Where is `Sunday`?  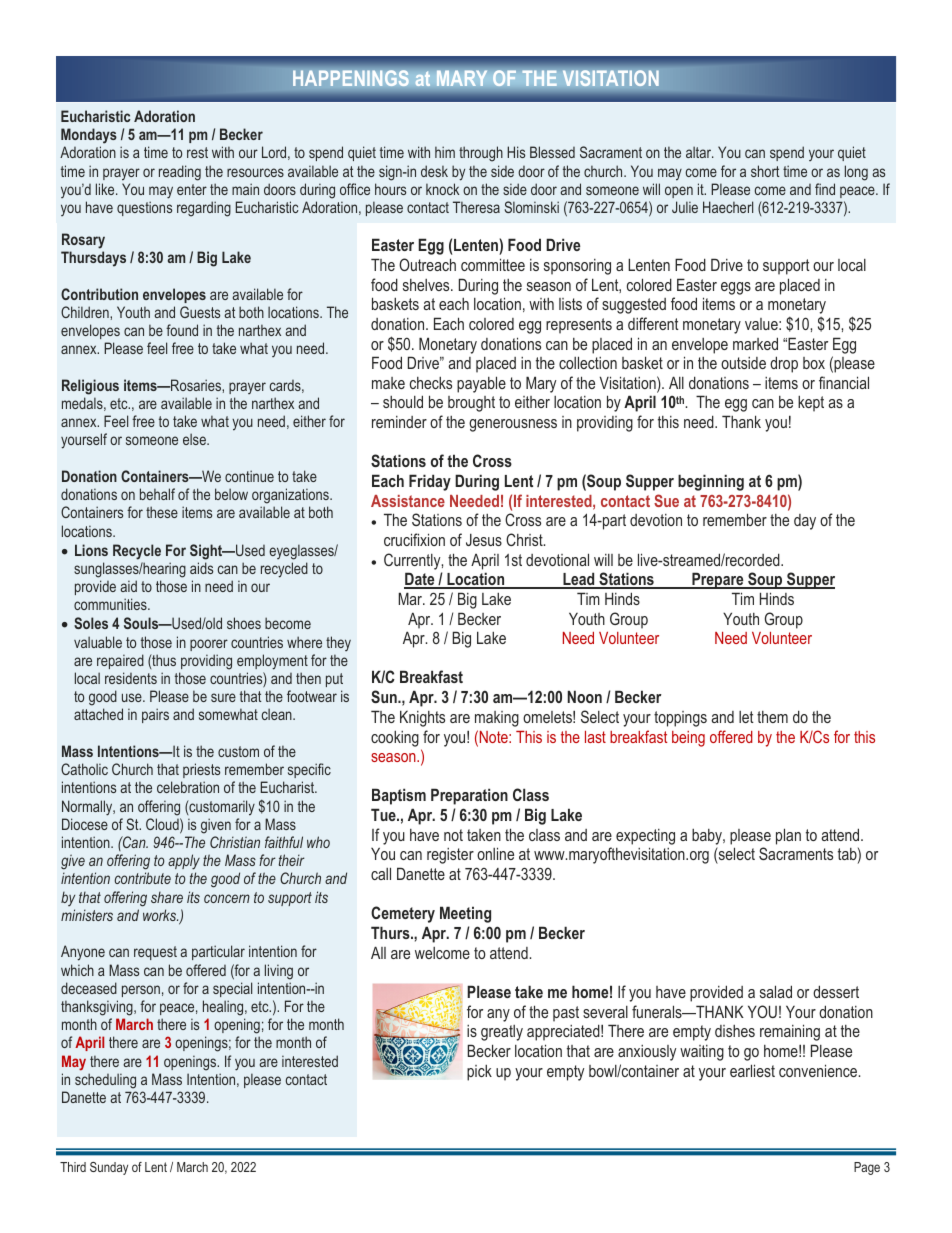 Sunday is located at coordinates (109, 1168).
